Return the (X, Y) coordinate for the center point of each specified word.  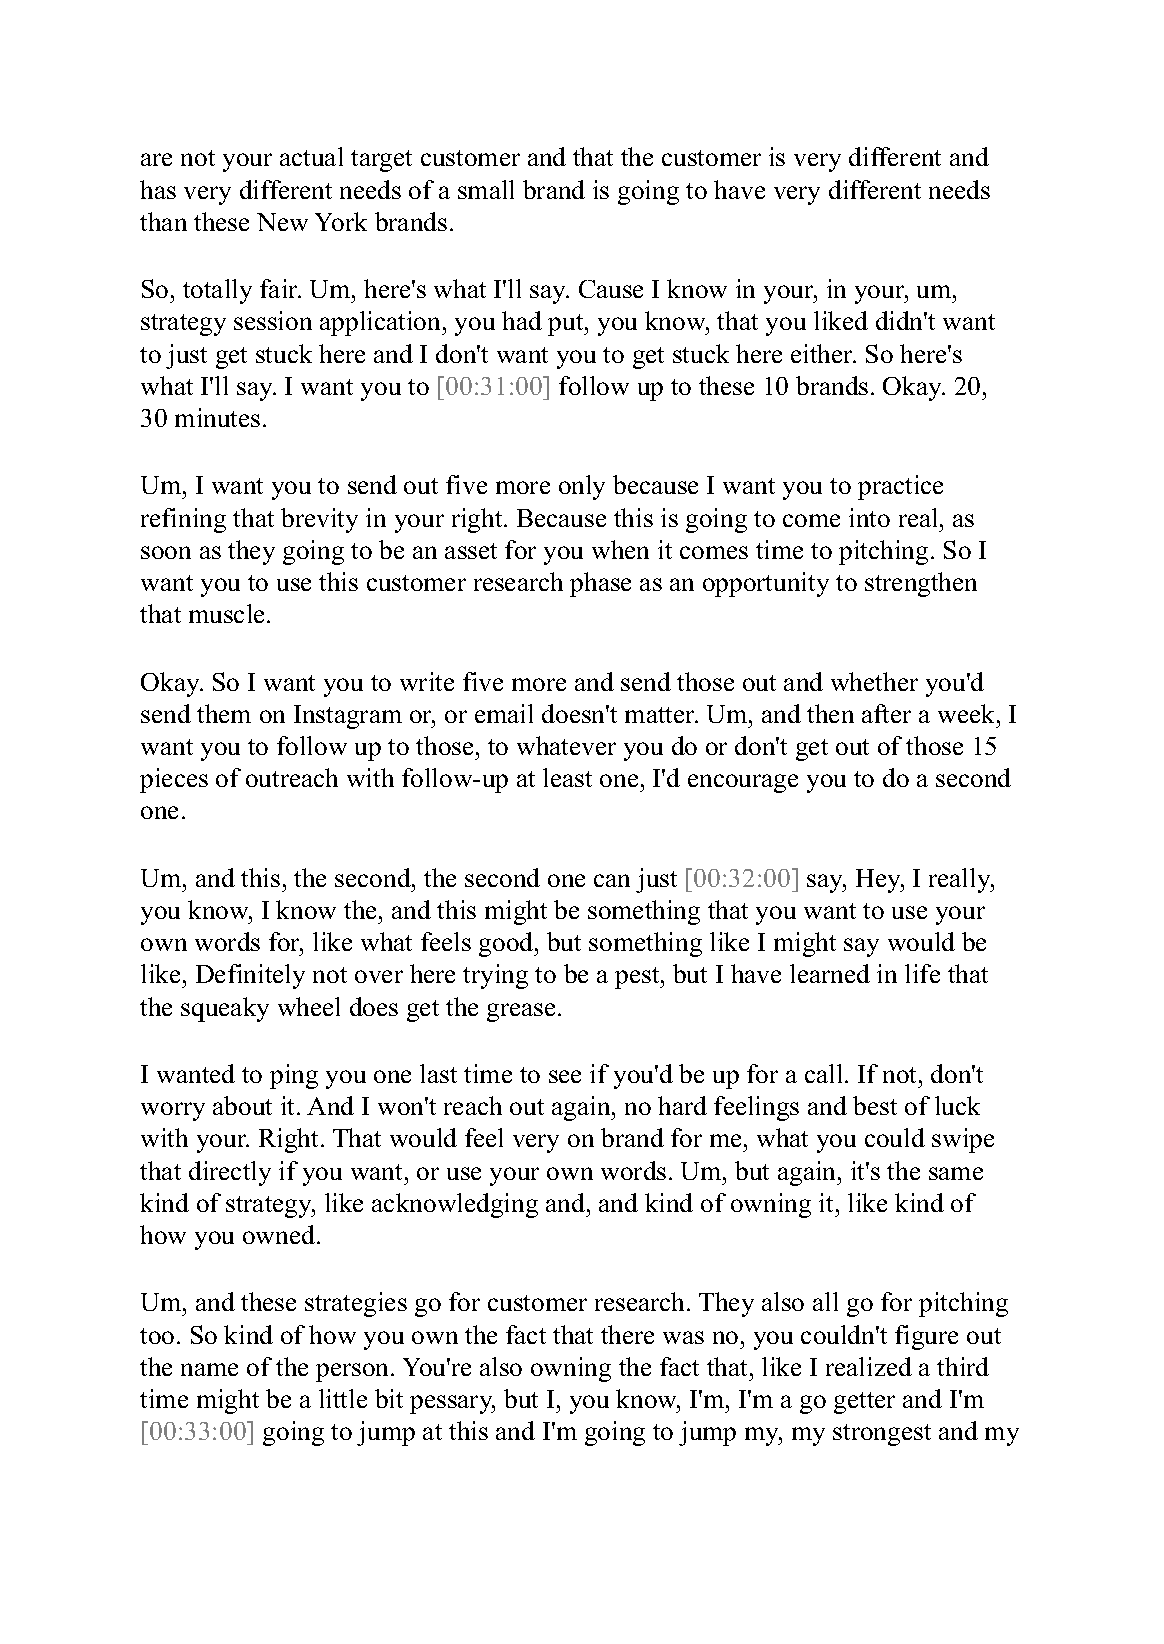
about (242, 1105)
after (886, 713)
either (823, 353)
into (869, 517)
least (567, 777)
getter (864, 1403)
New (282, 222)
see (565, 1076)
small (486, 189)
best (875, 1105)
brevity (319, 520)
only (582, 487)
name (209, 1369)
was (683, 1337)
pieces (174, 780)
